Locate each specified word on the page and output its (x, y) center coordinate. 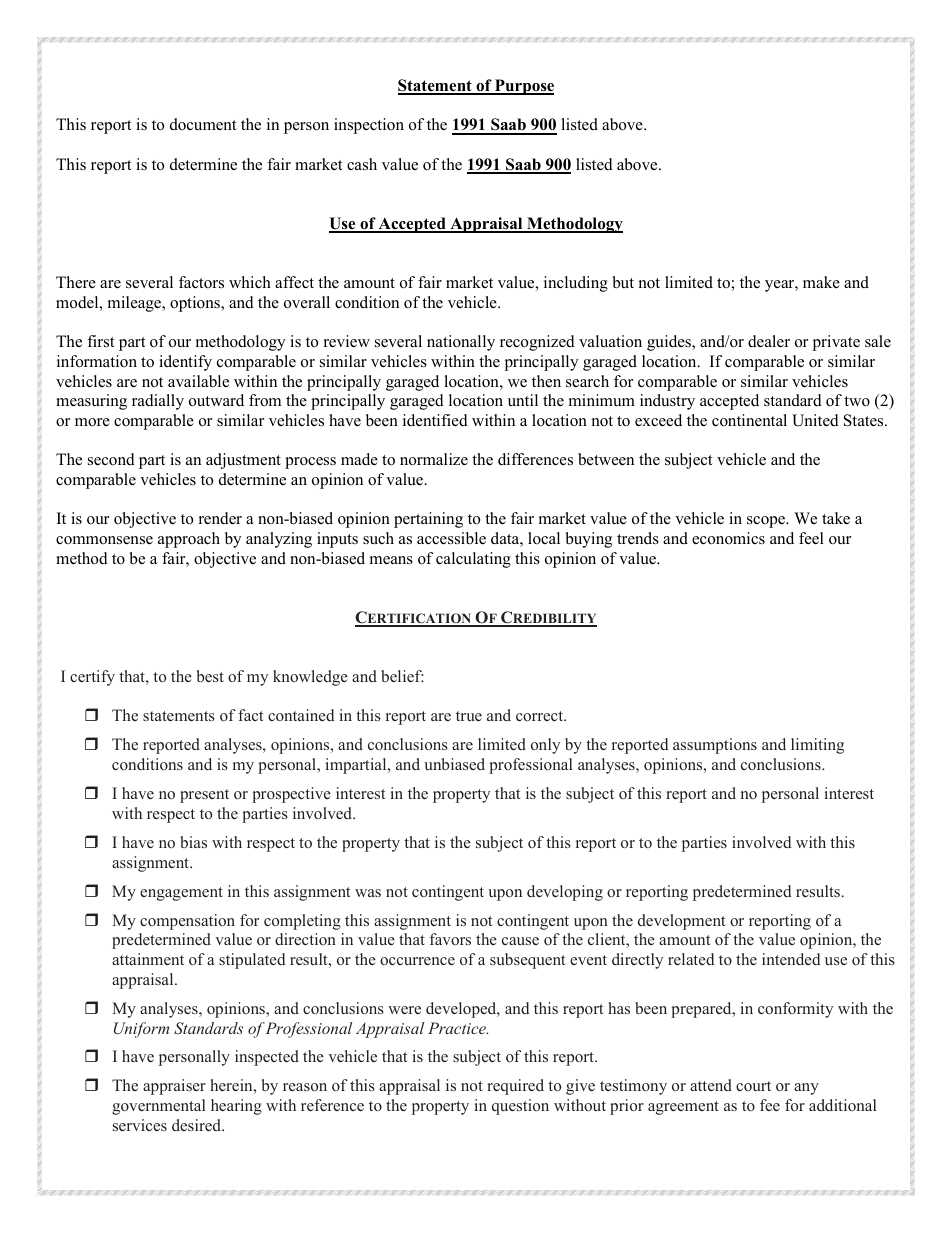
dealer (769, 341)
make (821, 282)
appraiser (174, 1087)
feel (811, 538)
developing (565, 893)
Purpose (523, 87)
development (681, 922)
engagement (181, 894)
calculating (473, 560)
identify (185, 363)
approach (189, 540)
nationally (461, 343)
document (203, 124)
